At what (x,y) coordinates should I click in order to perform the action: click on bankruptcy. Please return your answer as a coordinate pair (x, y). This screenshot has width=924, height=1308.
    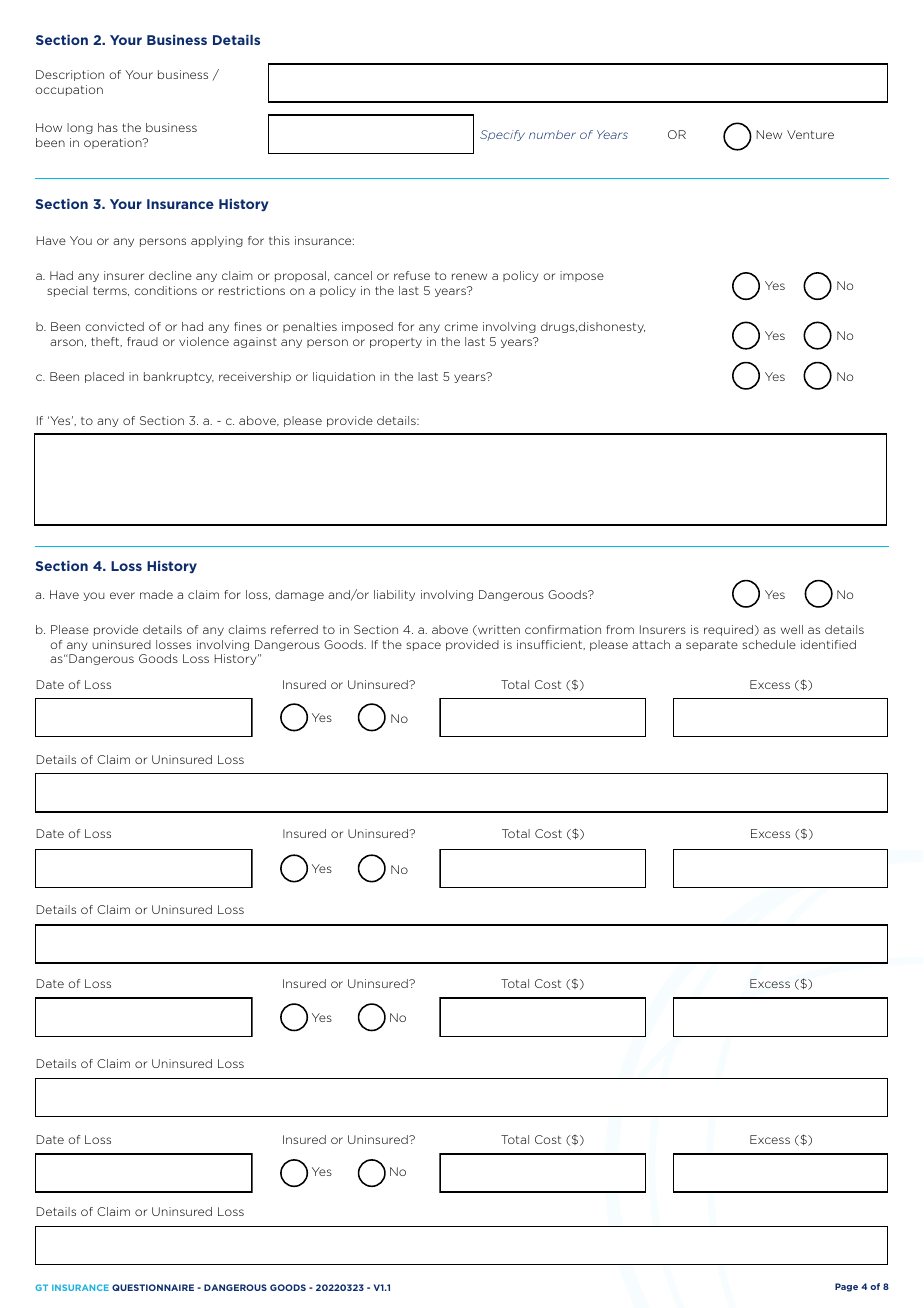
    Looking at the image, I should click on (179, 377).
